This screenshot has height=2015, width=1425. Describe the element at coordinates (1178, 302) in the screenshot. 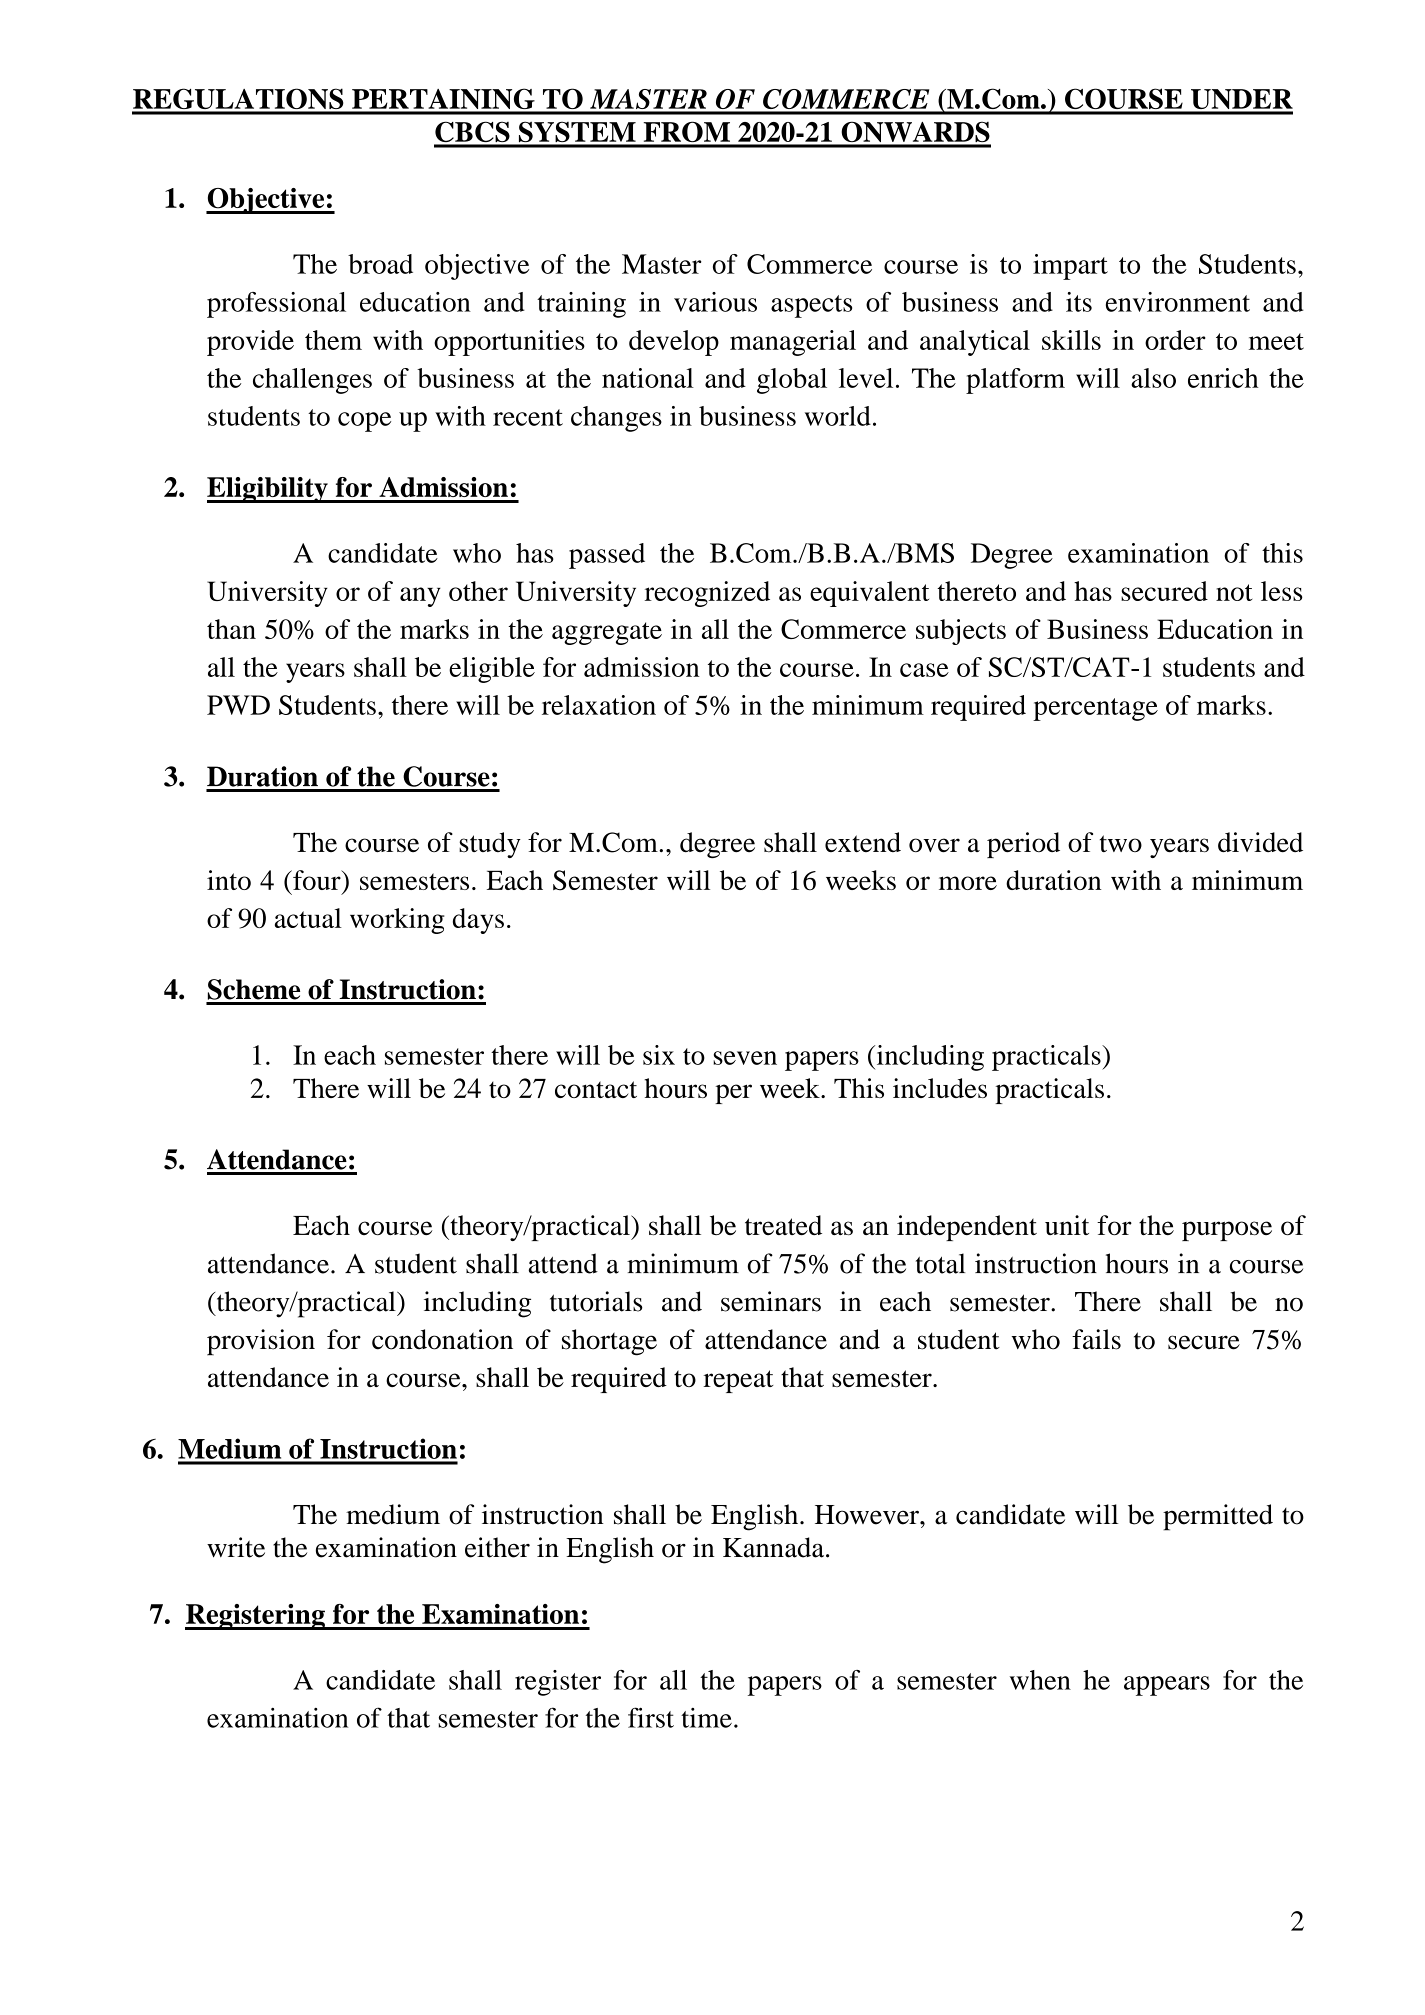

I see `environment` at that location.
